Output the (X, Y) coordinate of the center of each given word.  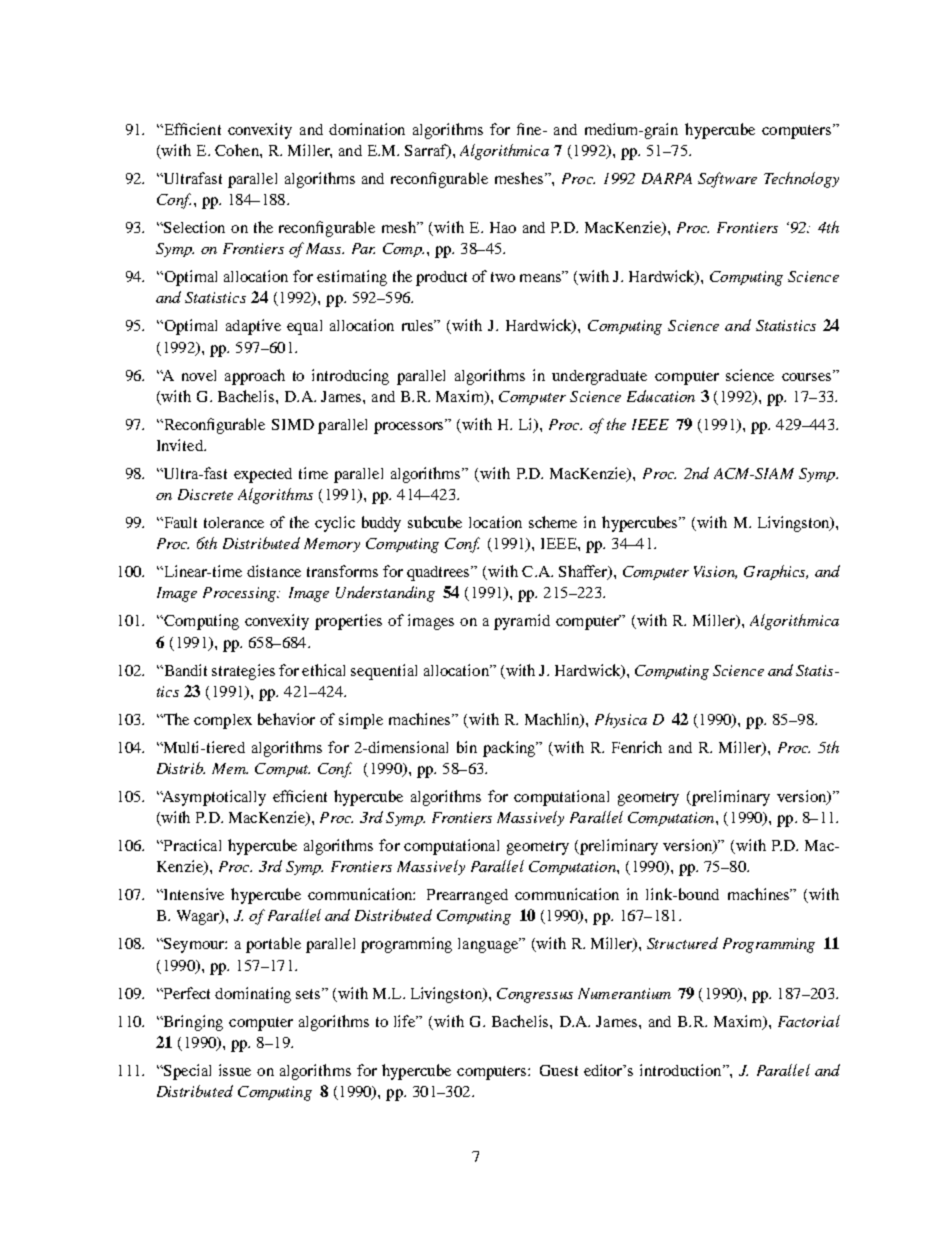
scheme (553, 522)
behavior (286, 719)
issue (235, 1070)
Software (727, 180)
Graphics (776, 572)
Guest (559, 1070)
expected (263, 475)
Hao (503, 227)
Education (661, 396)
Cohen (238, 150)
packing (510, 749)
